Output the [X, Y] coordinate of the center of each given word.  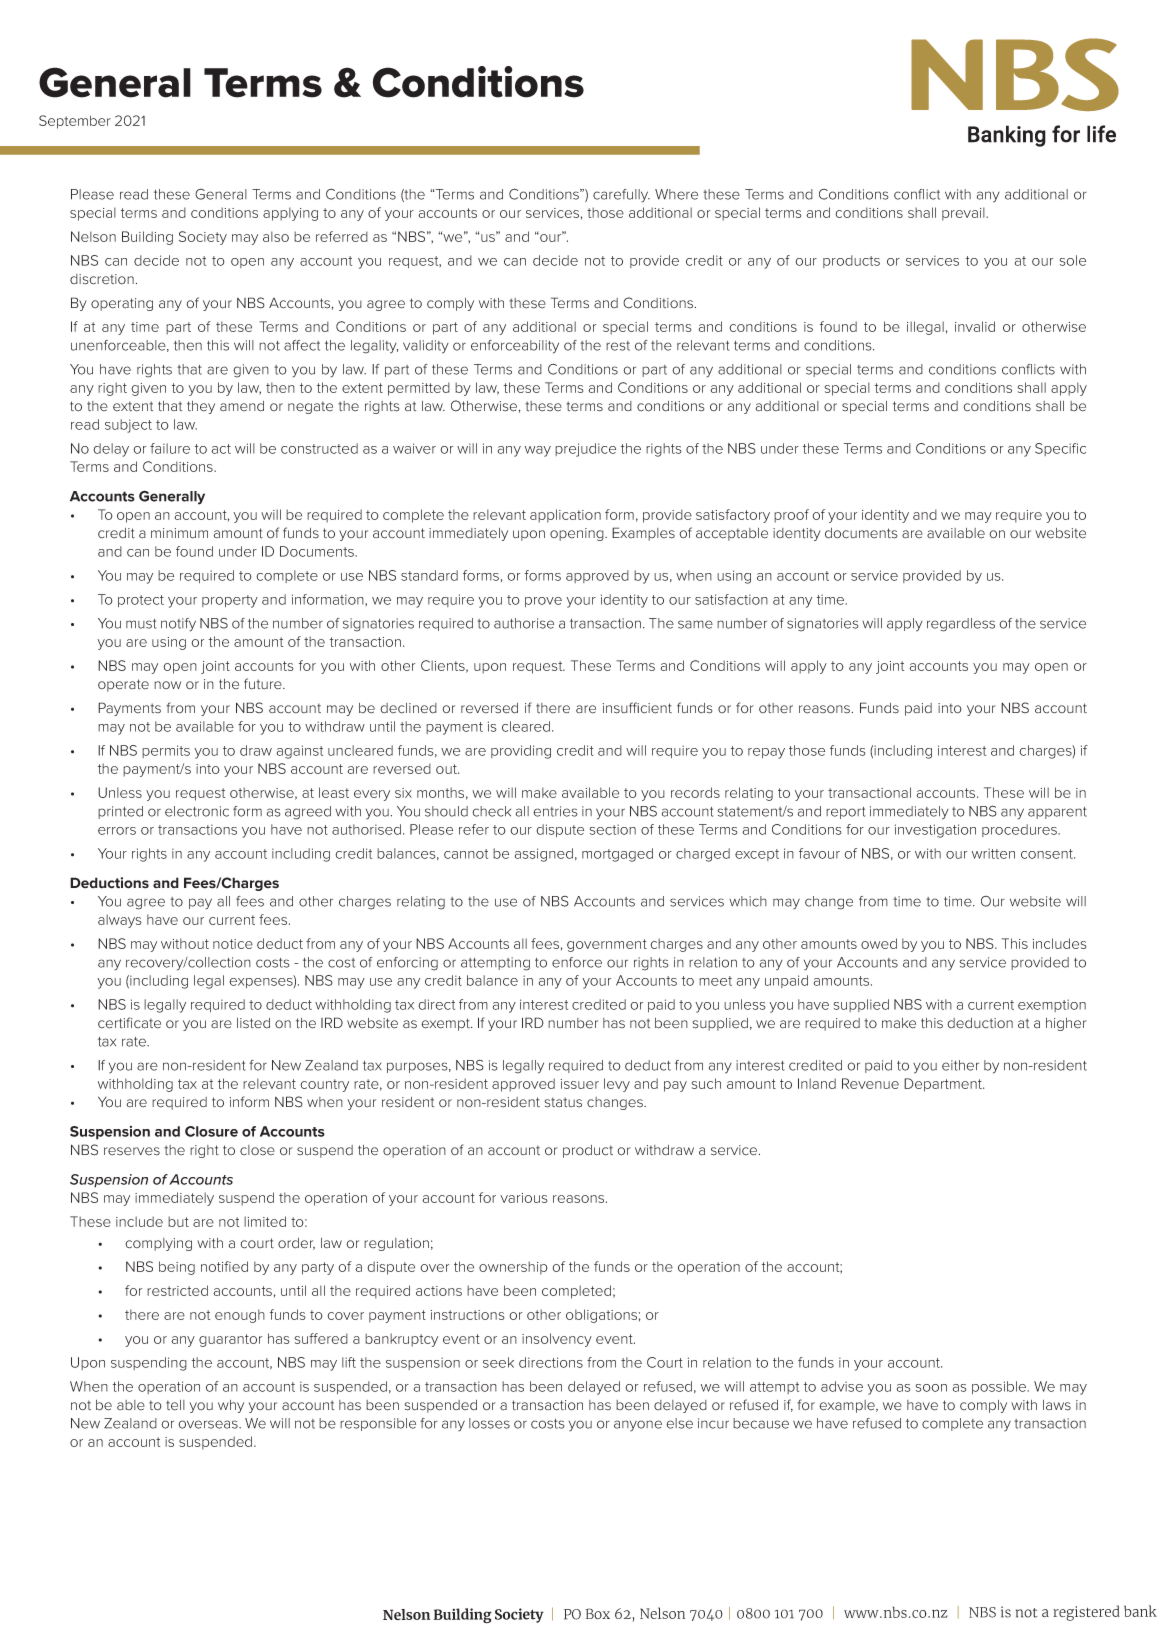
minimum [179, 533]
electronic [197, 811]
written [993, 853]
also [276, 236]
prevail [964, 214]
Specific [1060, 449]
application [565, 516]
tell [175, 1405]
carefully [621, 196]
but [178, 1221]
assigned [544, 855]
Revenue [870, 1083]
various [524, 1198]
